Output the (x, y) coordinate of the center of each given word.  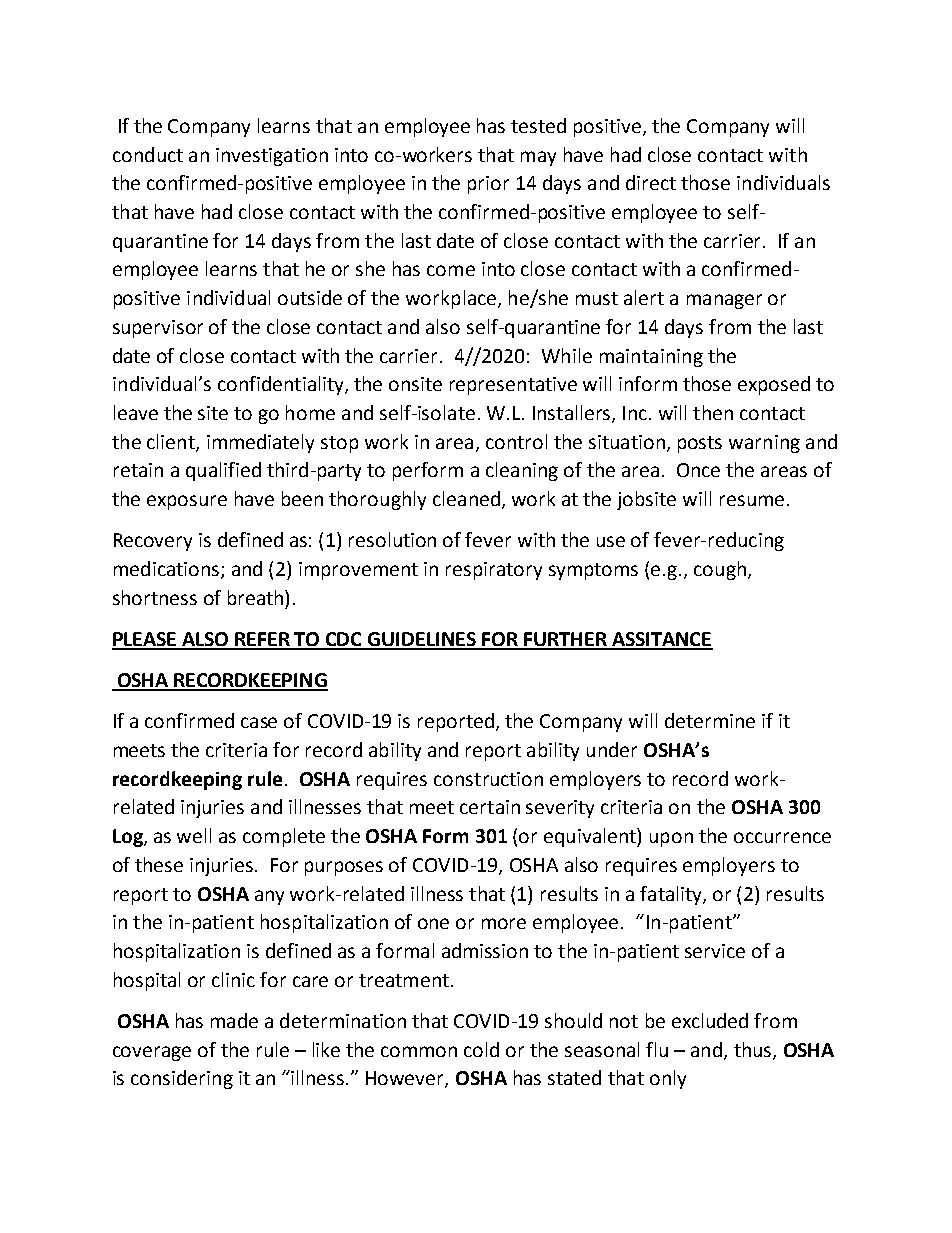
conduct (148, 154)
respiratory (494, 571)
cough (720, 570)
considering (182, 1079)
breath (257, 597)
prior (488, 185)
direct (651, 182)
